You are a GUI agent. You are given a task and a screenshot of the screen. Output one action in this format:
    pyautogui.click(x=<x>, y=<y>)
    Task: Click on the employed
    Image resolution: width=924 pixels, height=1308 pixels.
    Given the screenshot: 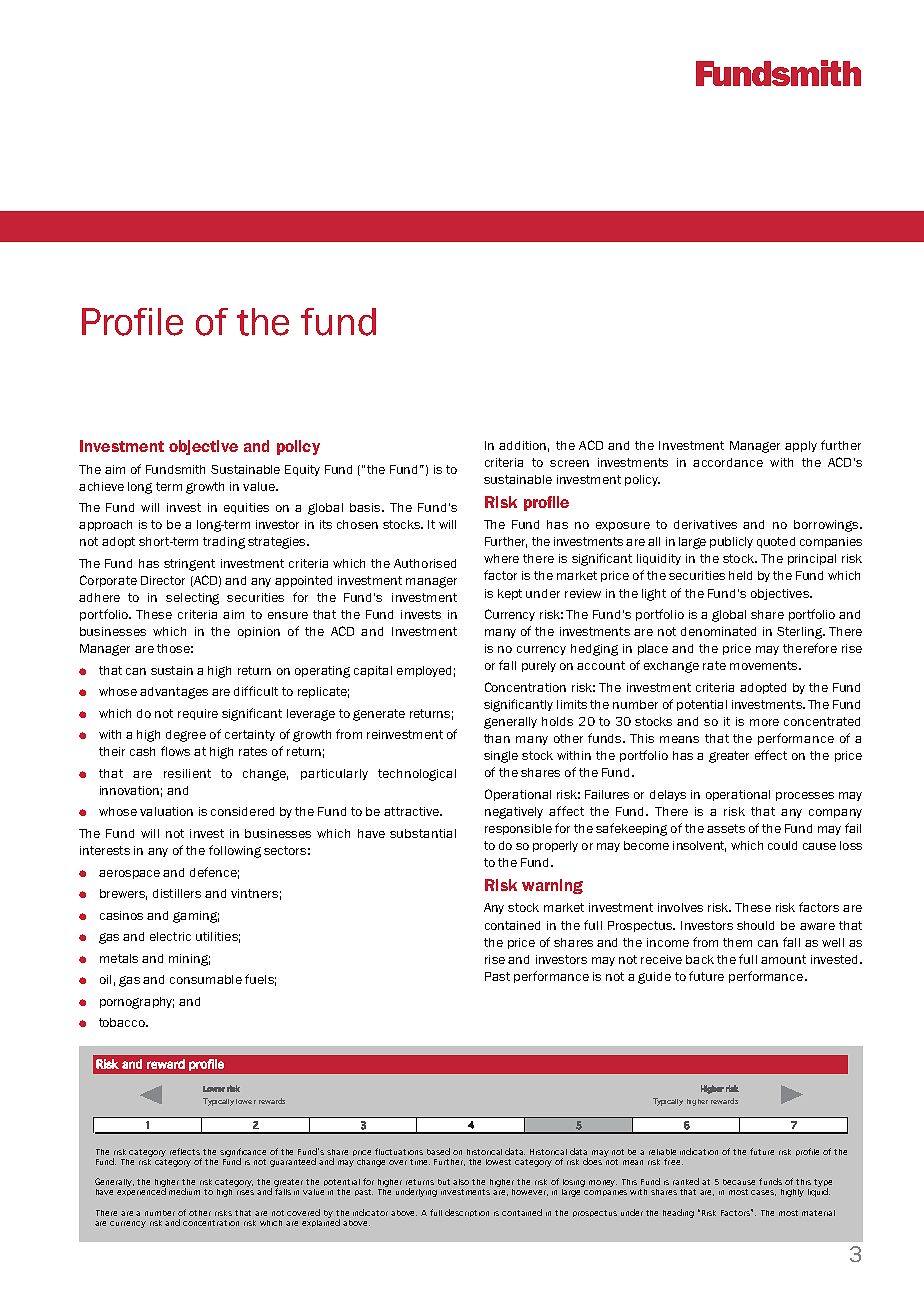 What is the action you would take?
    pyautogui.click(x=424, y=671)
